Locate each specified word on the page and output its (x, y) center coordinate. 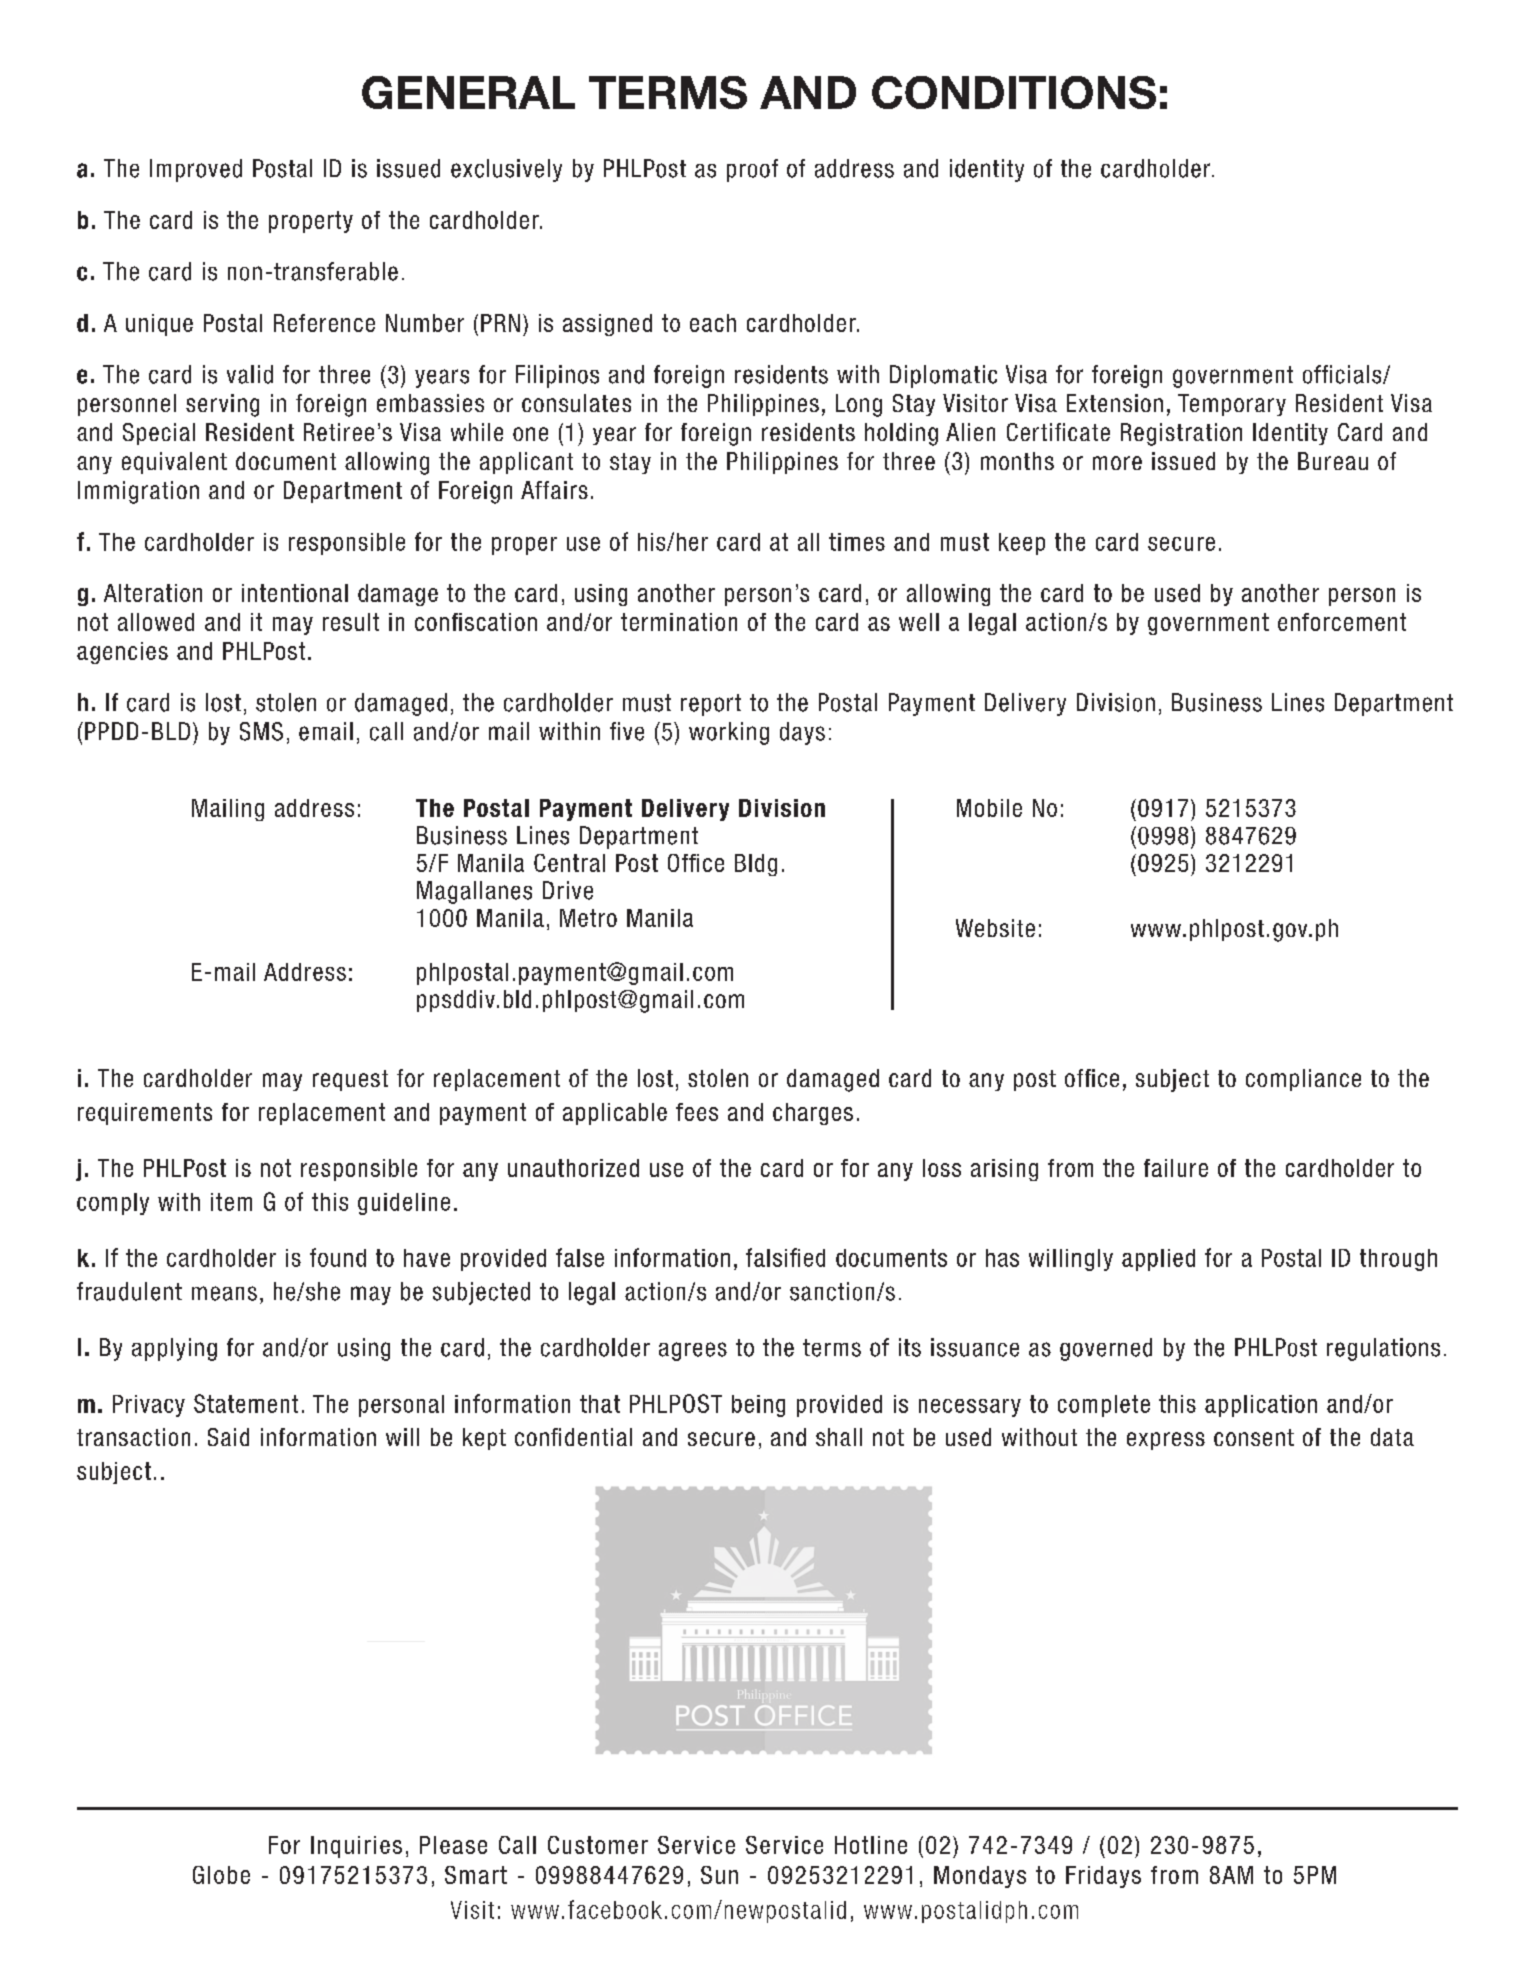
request (350, 1080)
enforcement (1342, 622)
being (758, 1406)
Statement (246, 1403)
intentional (295, 593)
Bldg (756, 865)
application (1261, 1406)
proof (752, 170)
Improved (196, 170)
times (857, 542)
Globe (221, 1875)
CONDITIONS (1014, 92)
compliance (1303, 1080)
